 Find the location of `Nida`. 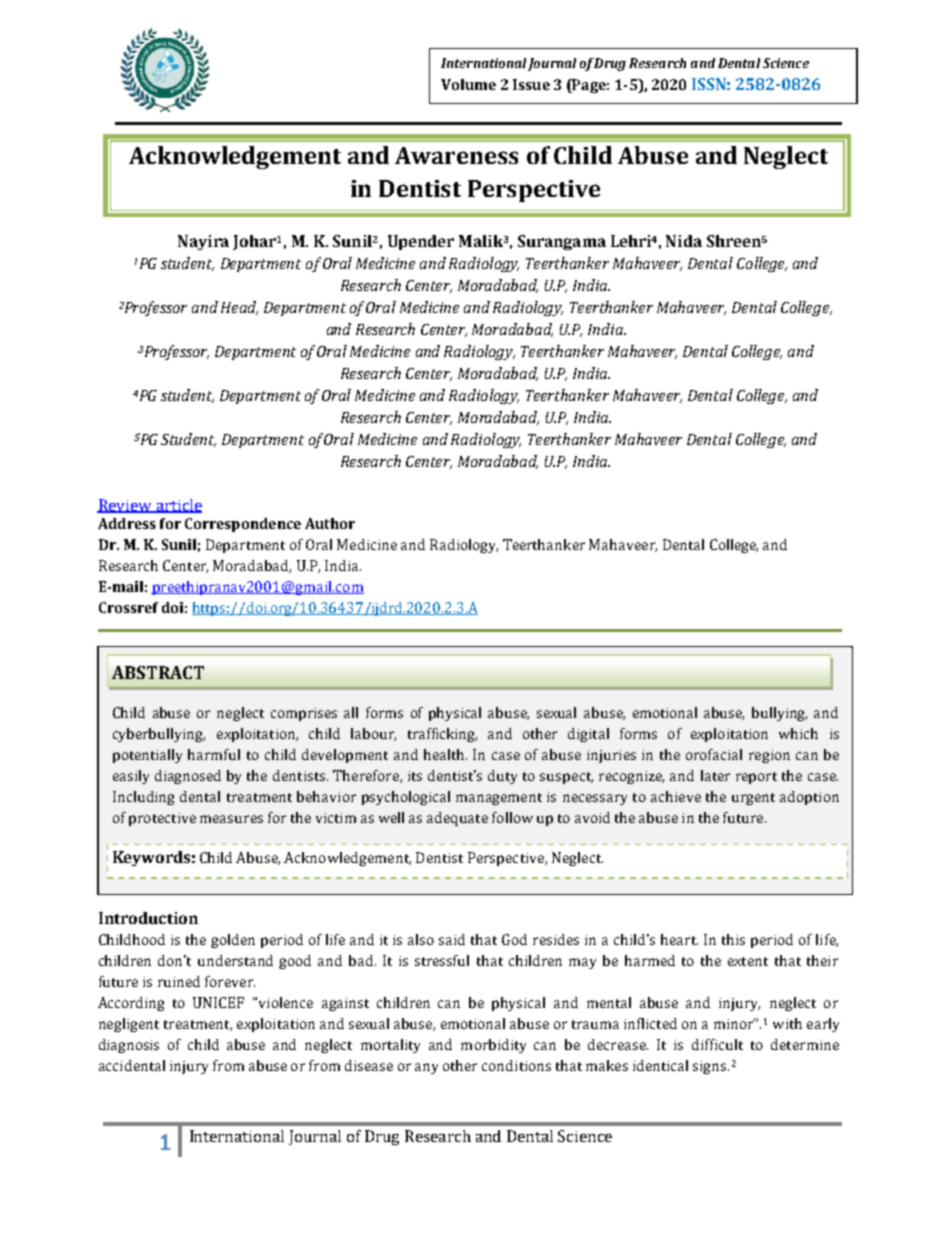

Nida is located at coordinates (684, 241).
